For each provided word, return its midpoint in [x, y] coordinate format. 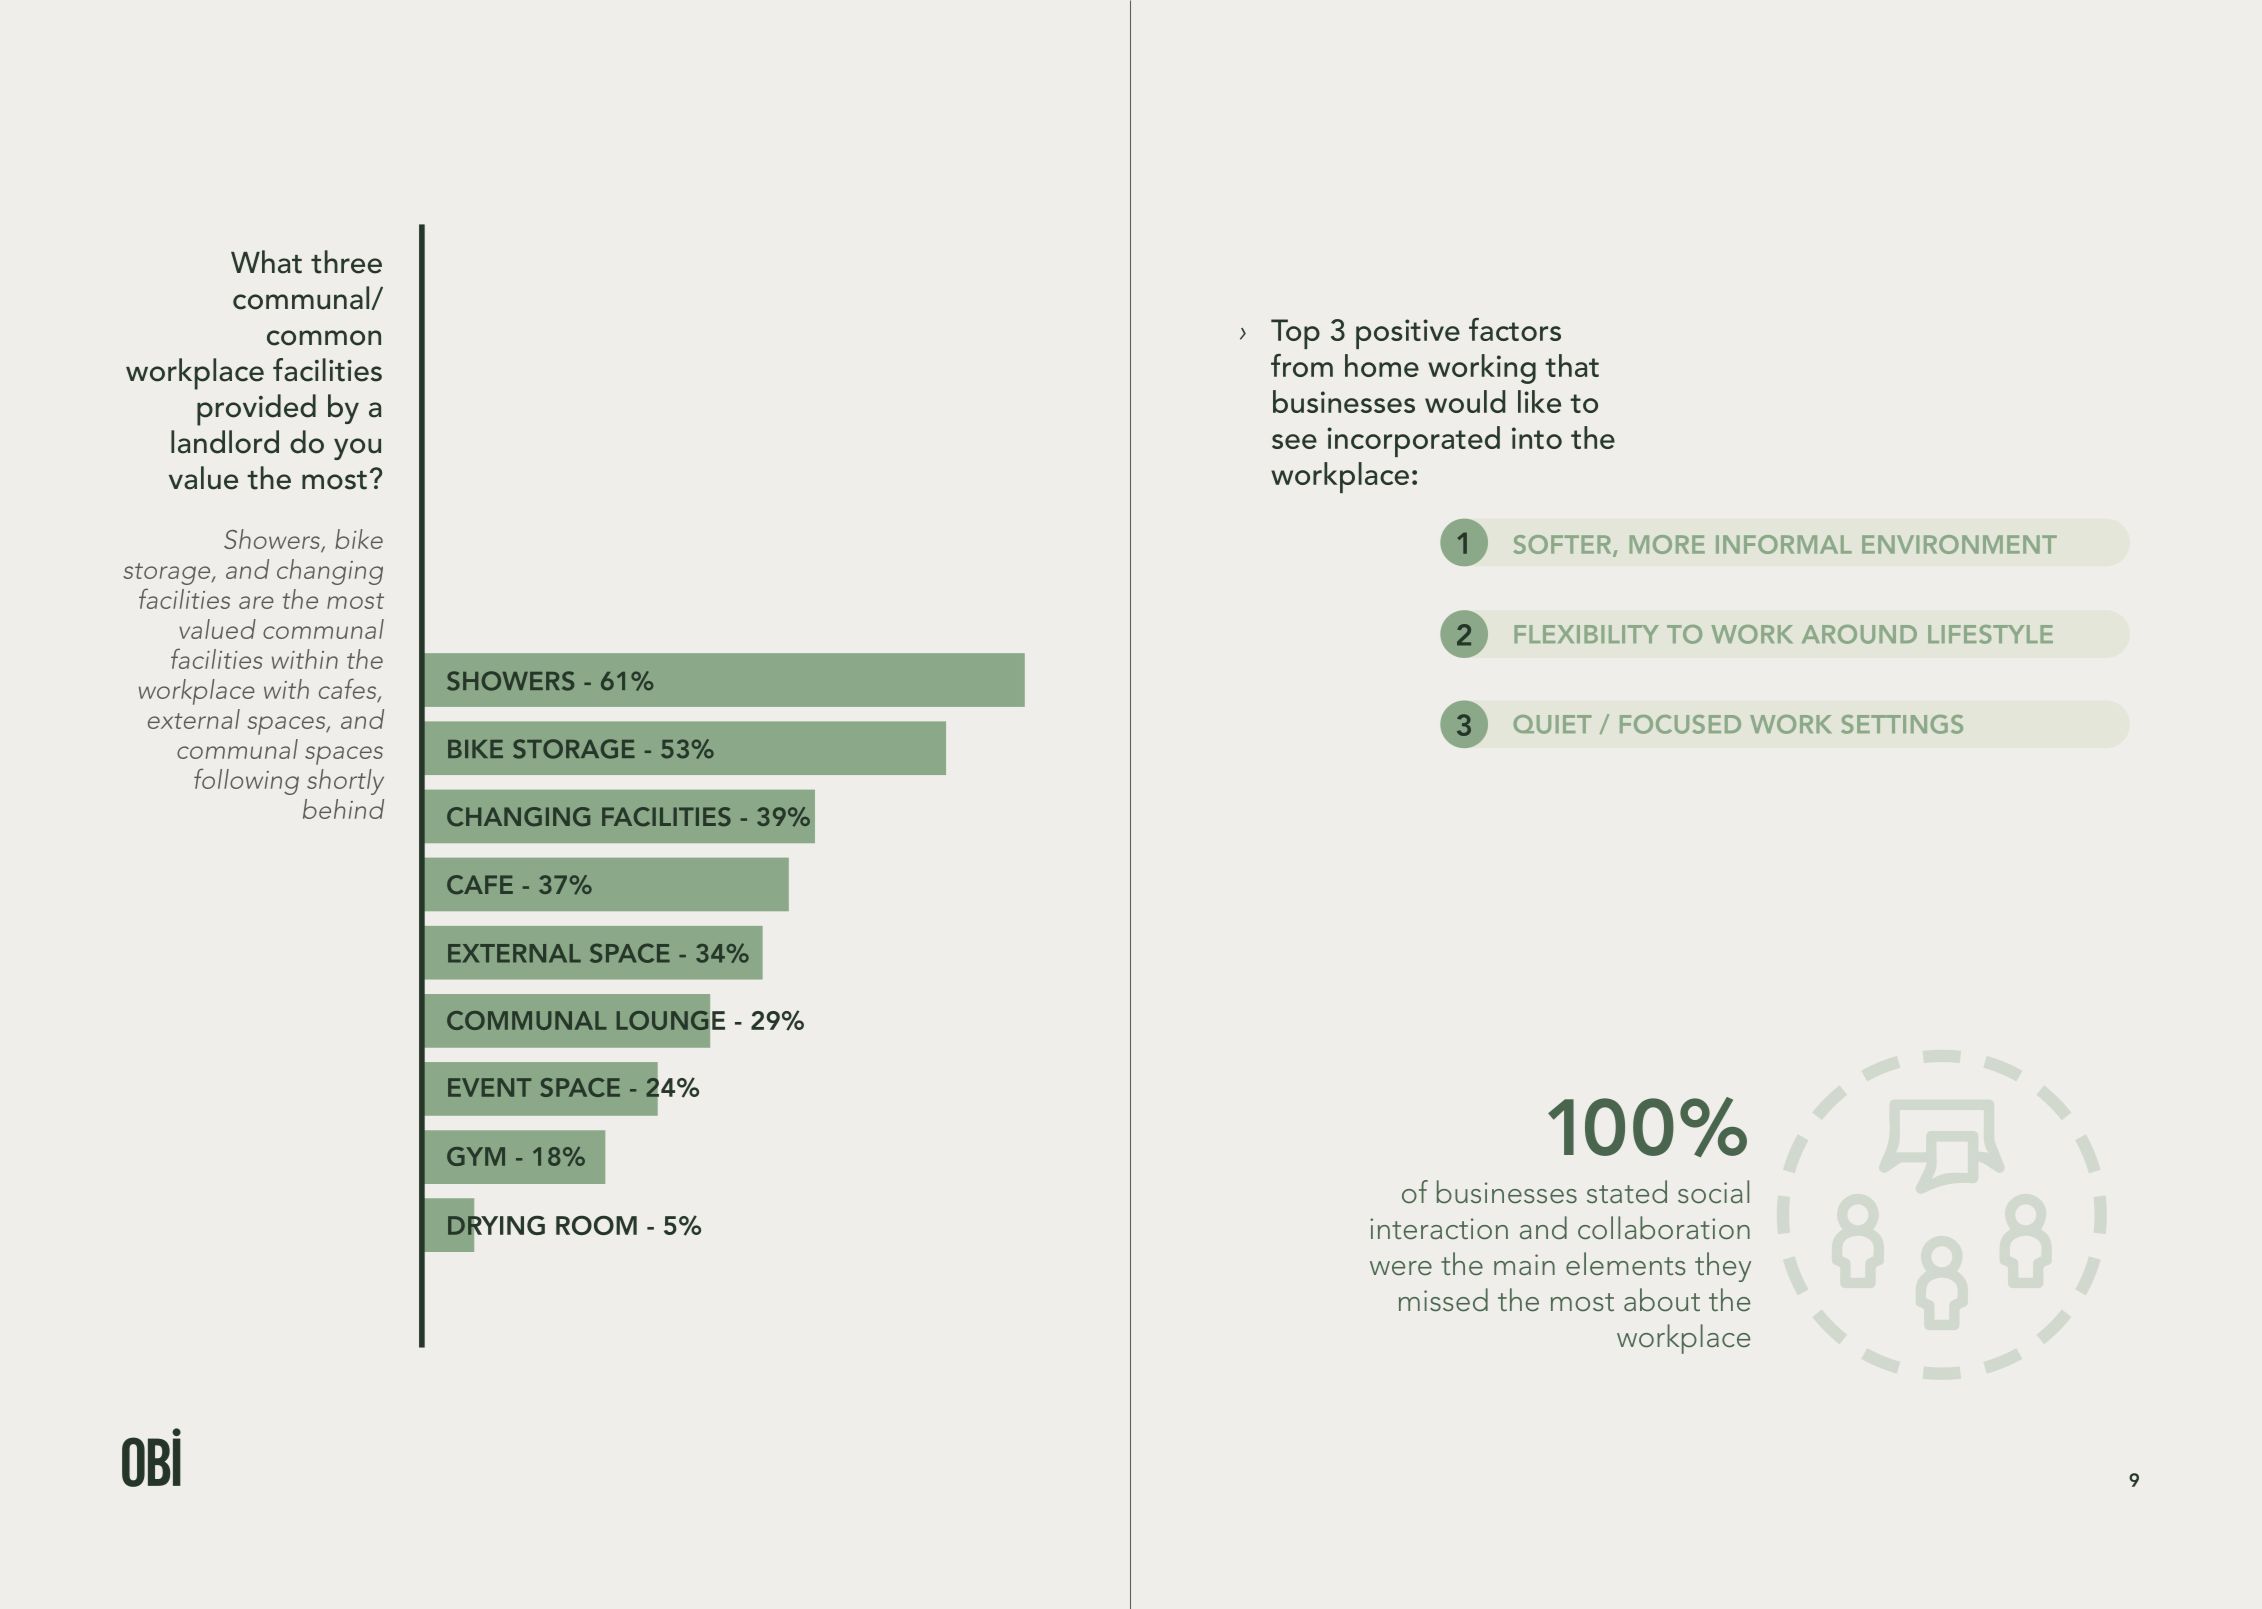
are [256, 602]
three [346, 262]
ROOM [596, 1225]
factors [1515, 329]
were [1401, 1268]
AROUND [1859, 634]
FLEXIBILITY [1586, 634]
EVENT [489, 1087]
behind [343, 809]
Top [1295, 334]
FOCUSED [1680, 724]
